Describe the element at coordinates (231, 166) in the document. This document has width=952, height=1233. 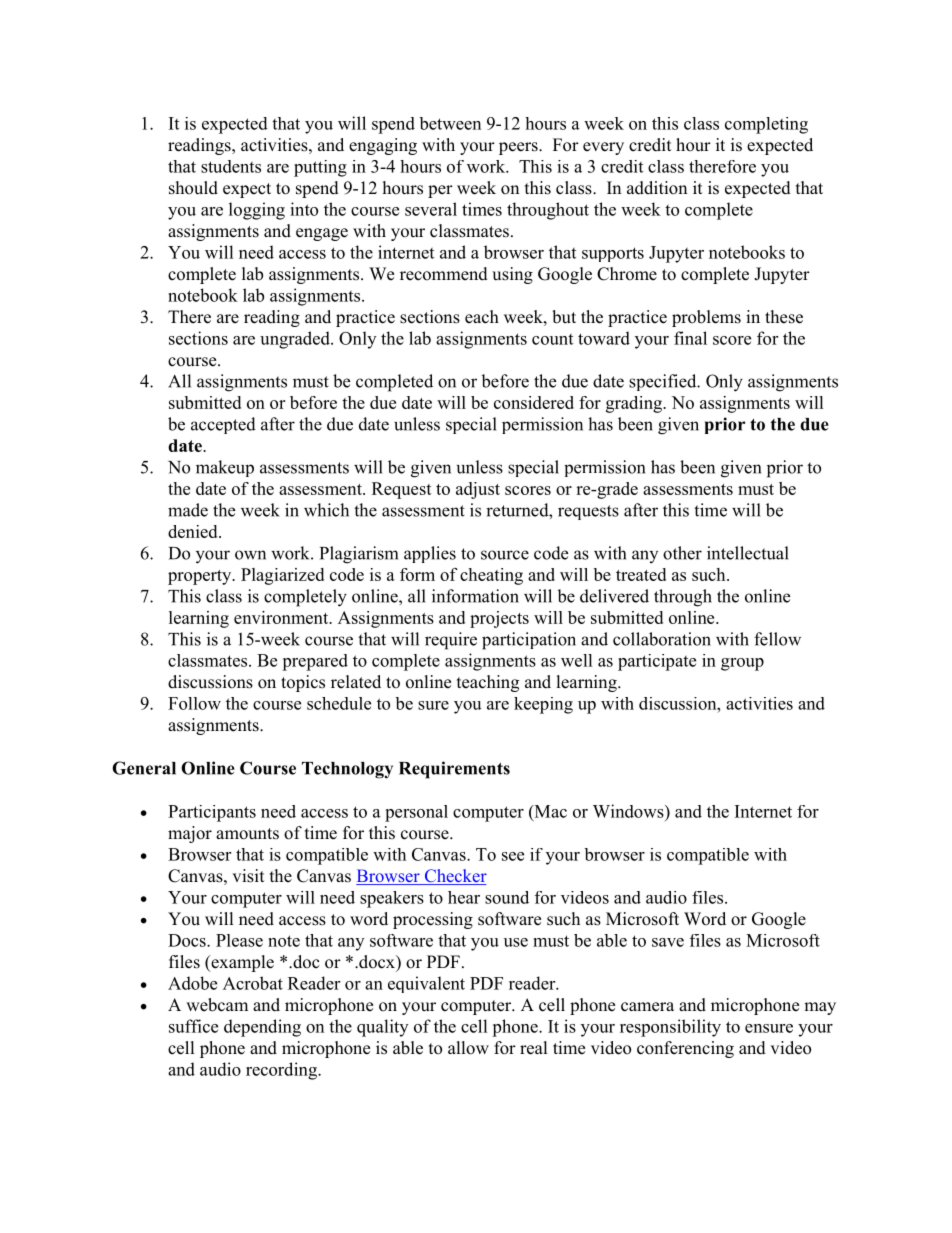
I see `students` at that location.
